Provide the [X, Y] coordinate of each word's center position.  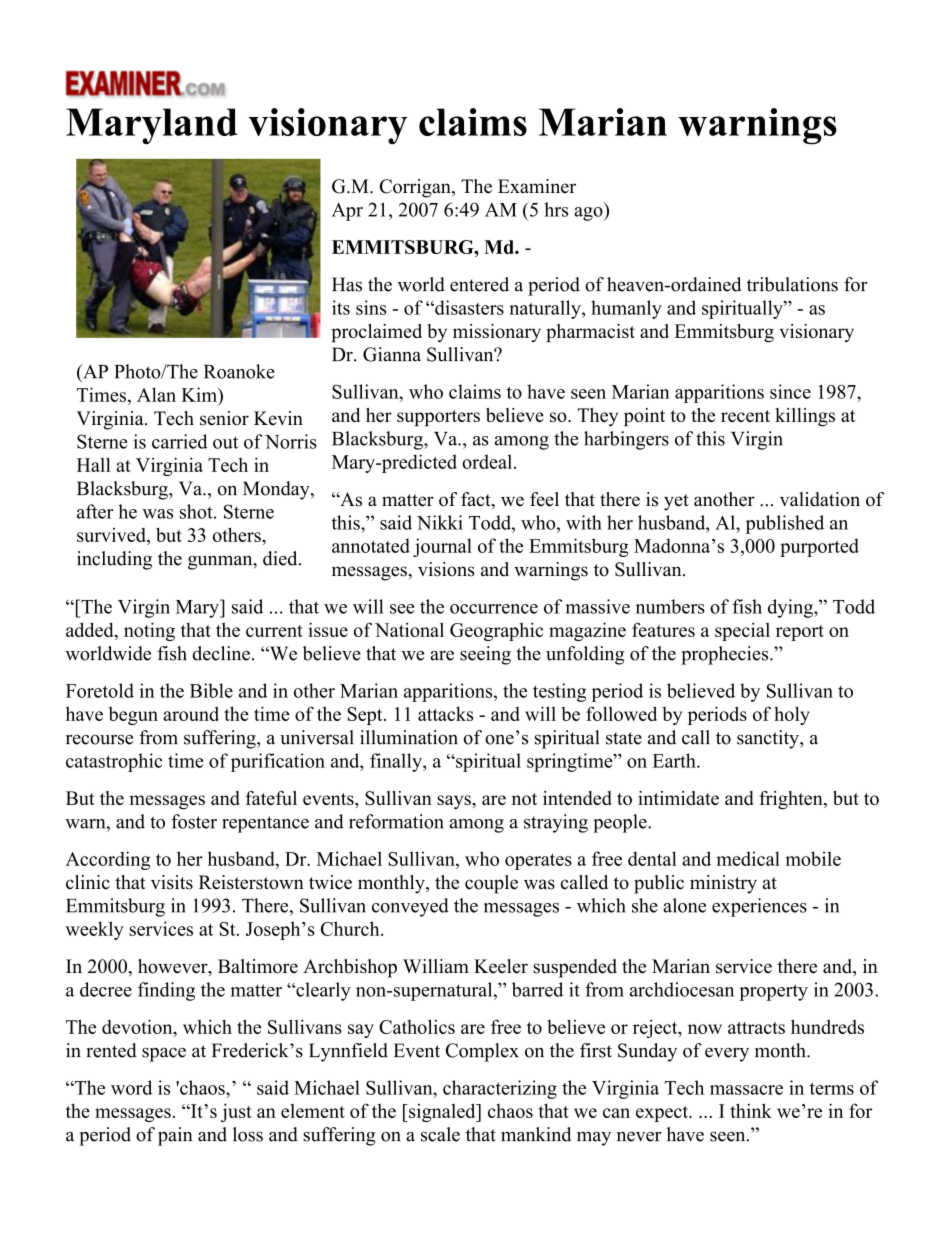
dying [791, 608]
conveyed [410, 907]
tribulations [792, 284]
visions [446, 569]
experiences [759, 907]
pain [175, 1136]
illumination [409, 737]
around [191, 714]
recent [745, 416]
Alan [156, 394]
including [114, 560]
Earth [675, 760]
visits [172, 882]
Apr [347, 212]
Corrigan [416, 188]
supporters [438, 418]
